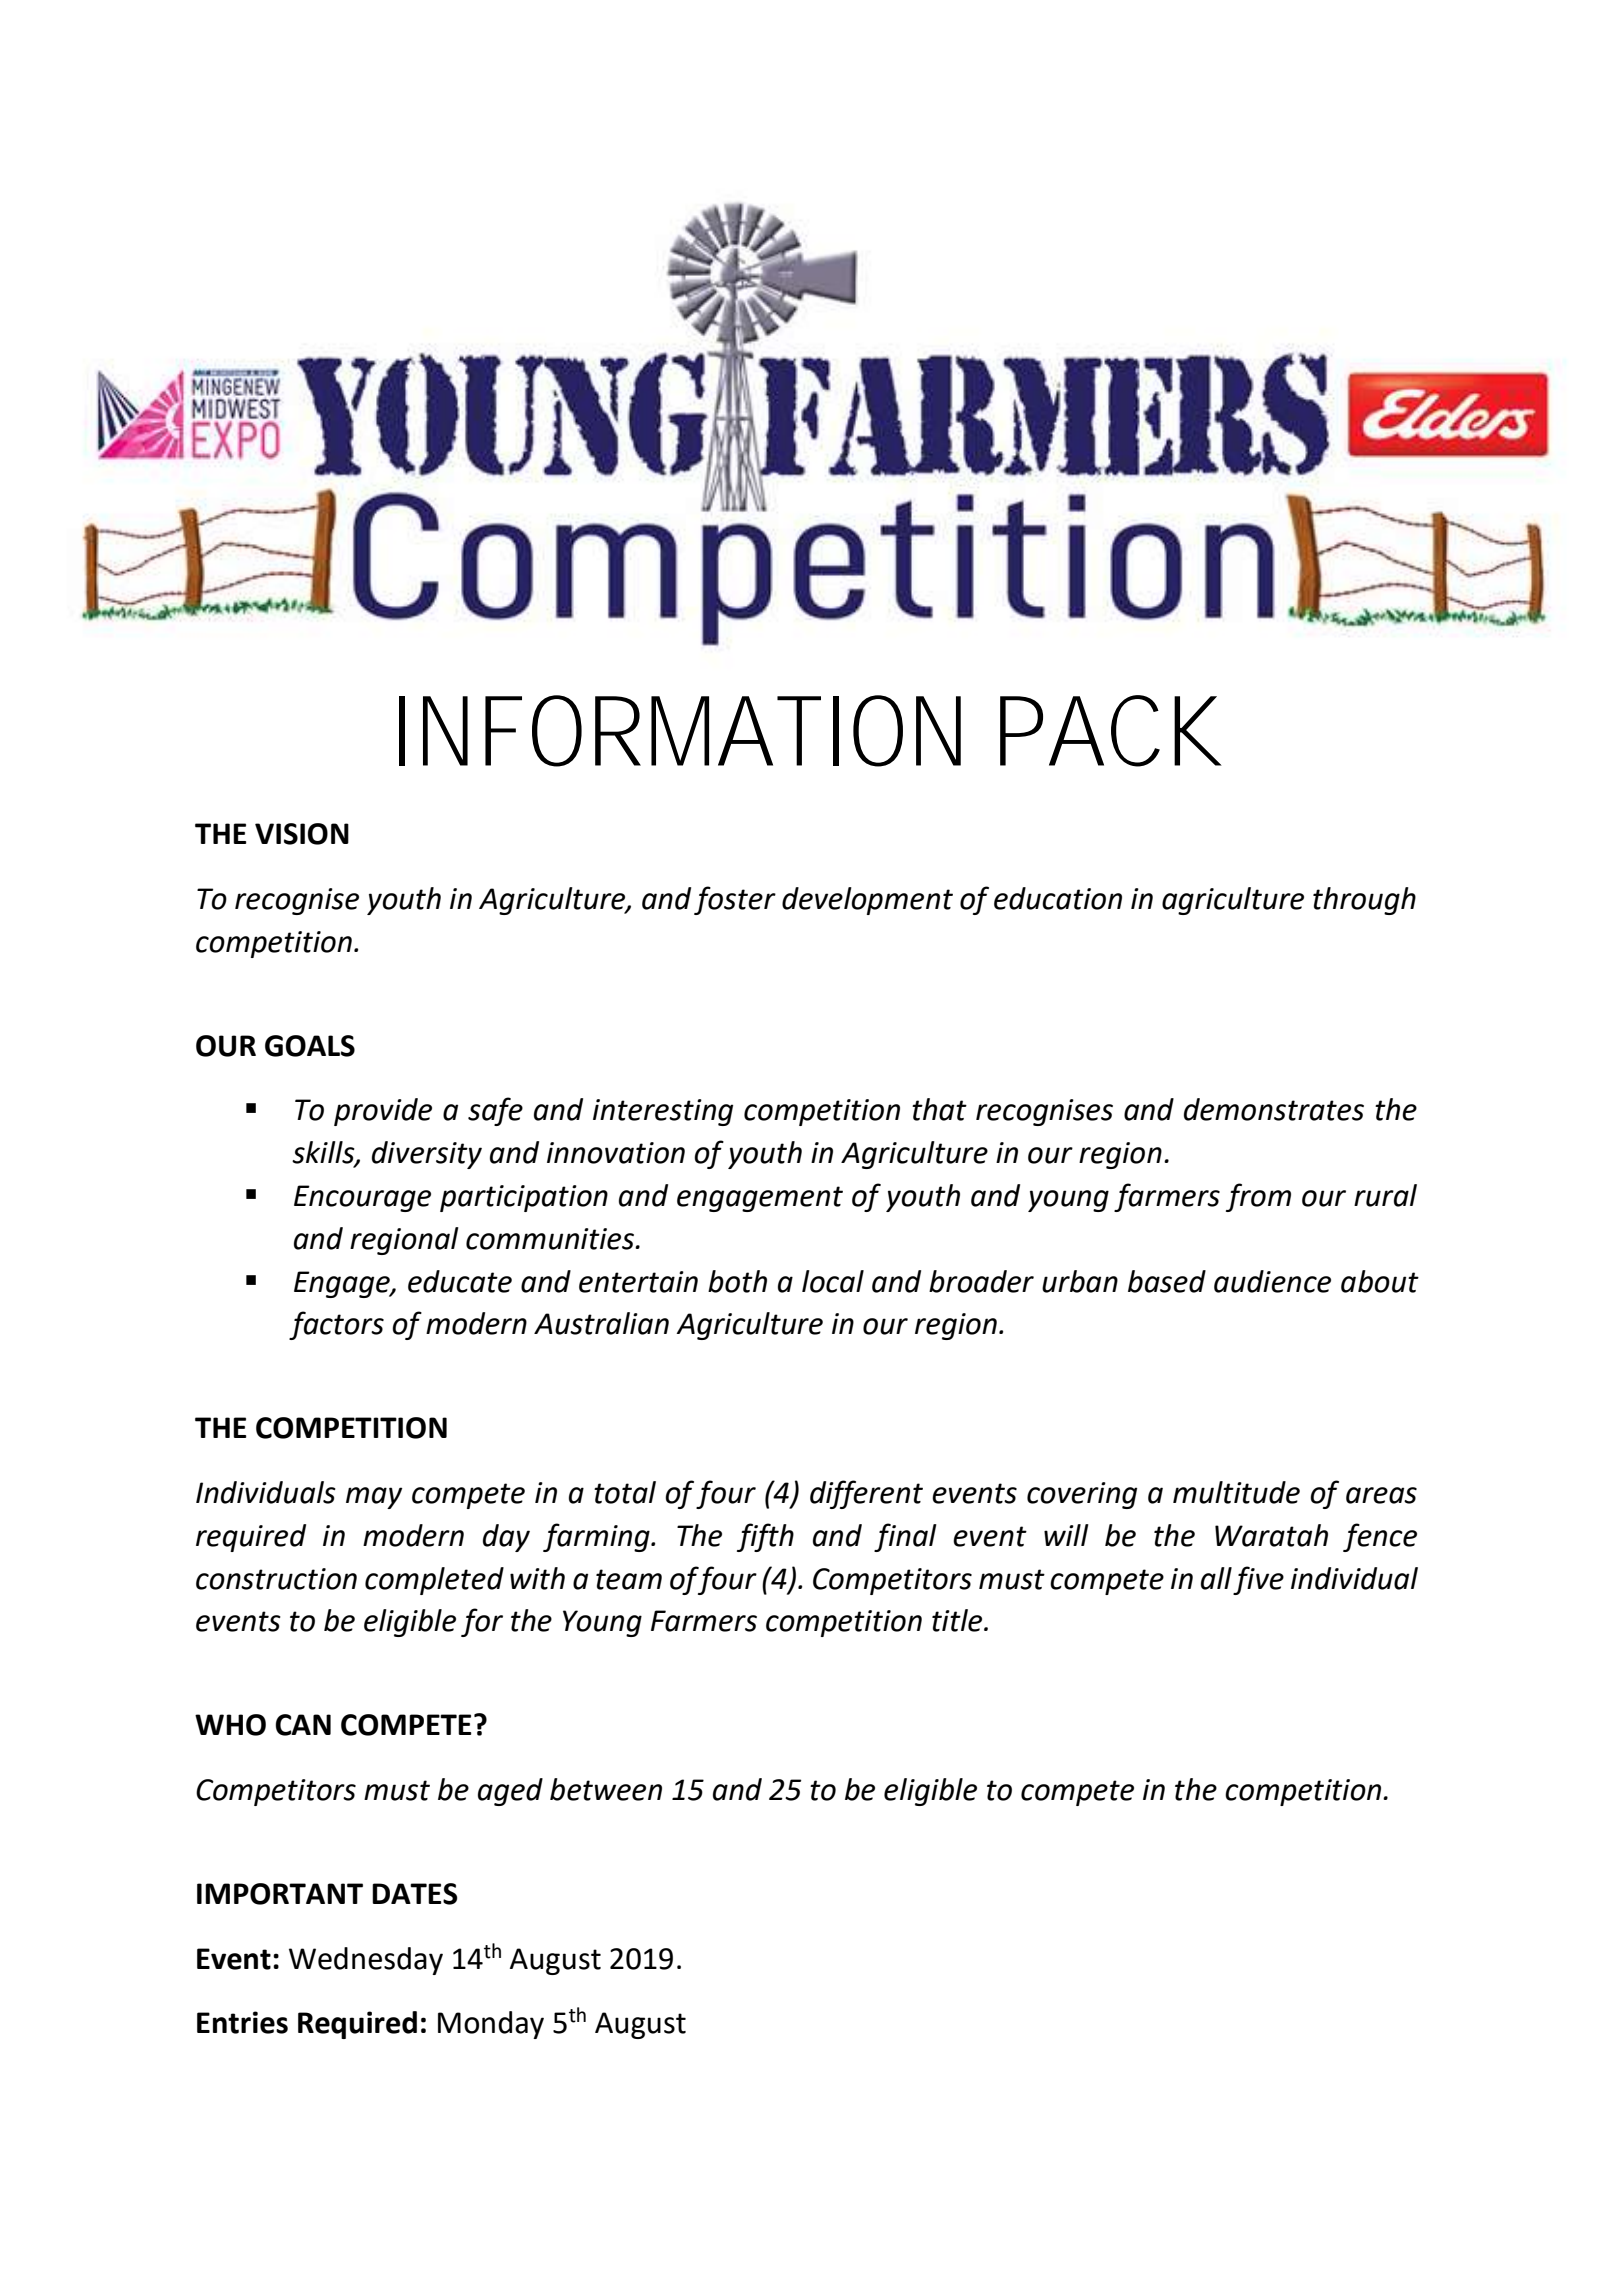 This screenshot has width=1613, height=2281. I want to click on audience, so click(1272, 1281).
